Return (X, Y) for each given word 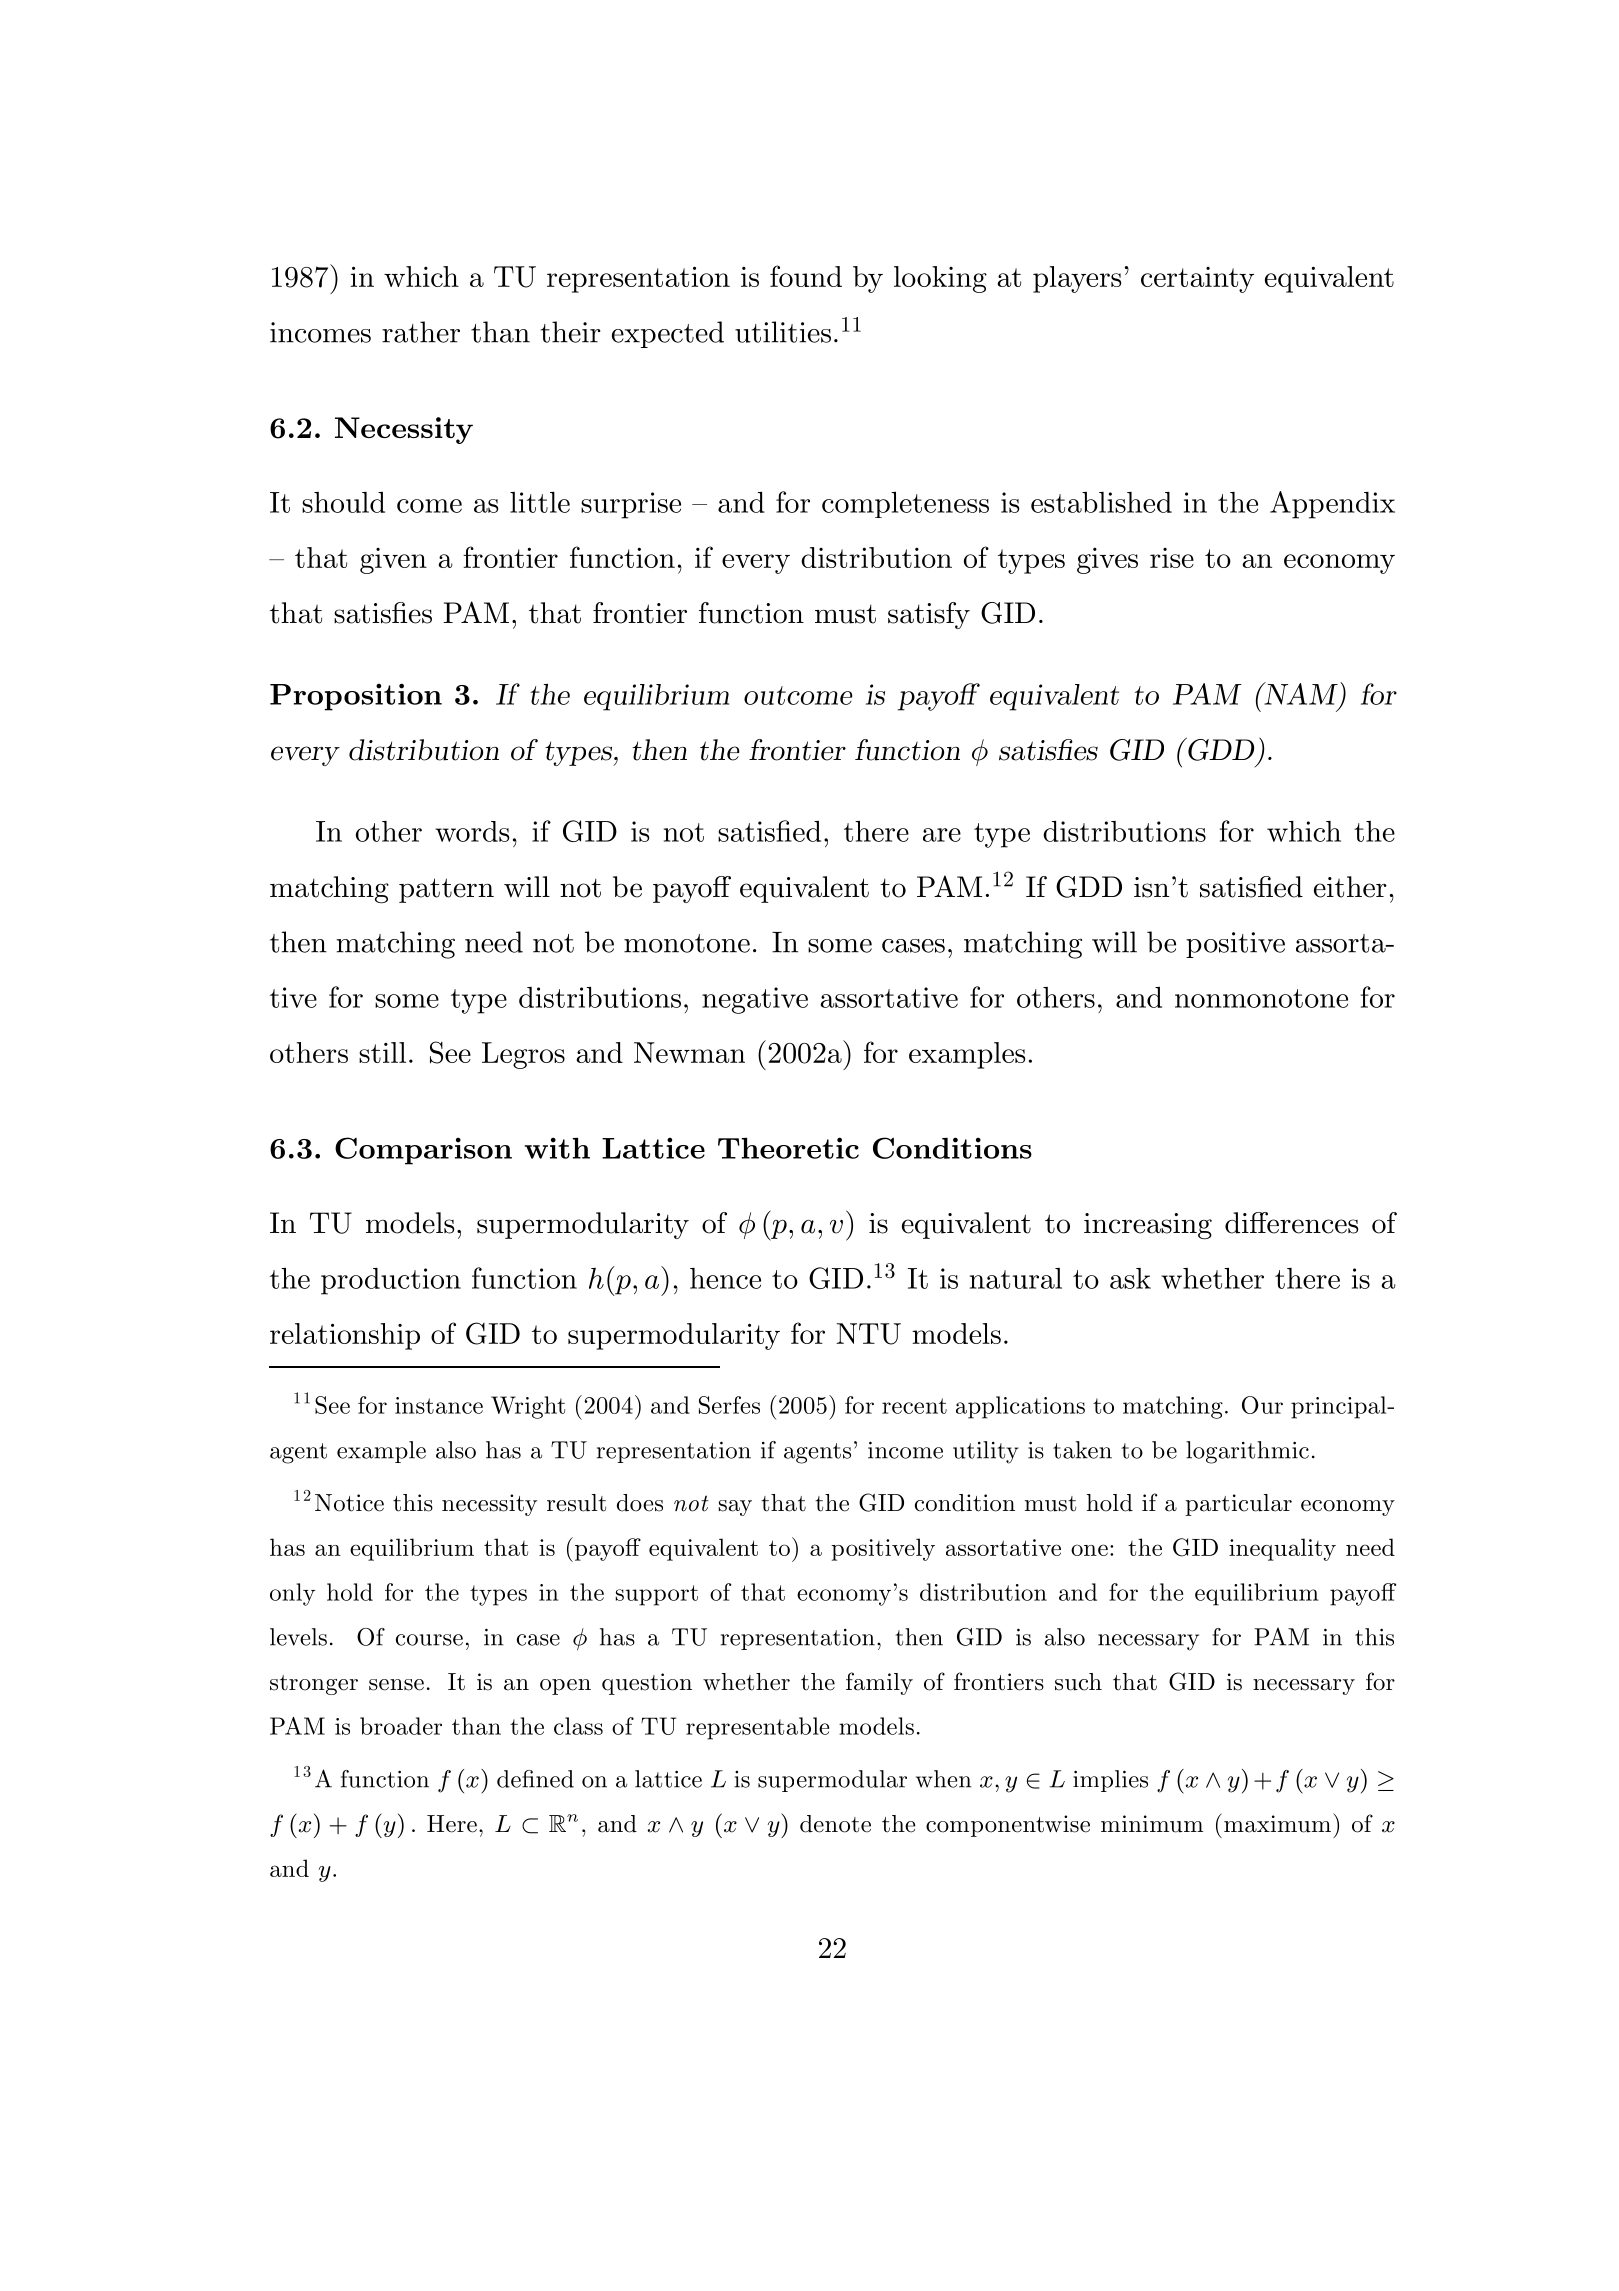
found (806, 276)
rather (421, 332)
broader (401, 1726)
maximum (1277, 1824)
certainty (1197, 280)
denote (835, 1824)
